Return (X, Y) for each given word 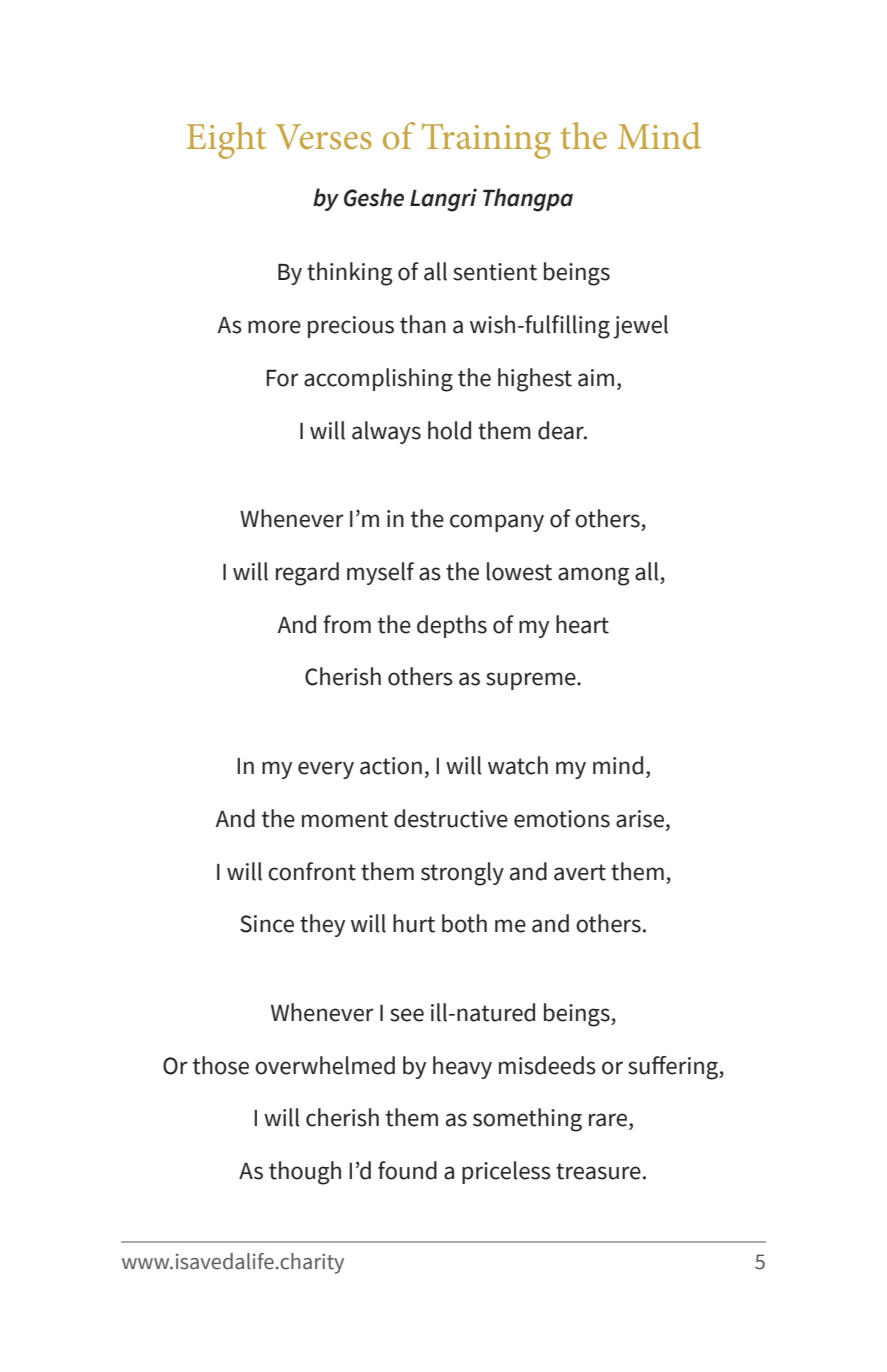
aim (596, 378)
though (305, 1173)
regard (307, 574)
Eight (226, 140)
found (407, 1170)
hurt (414, 923)
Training (486, 141)
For (282, 378)
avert (580, 872)
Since (267, 924)
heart (582, 624)
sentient (495, 272)
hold (449, 430)
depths (452, 626)
